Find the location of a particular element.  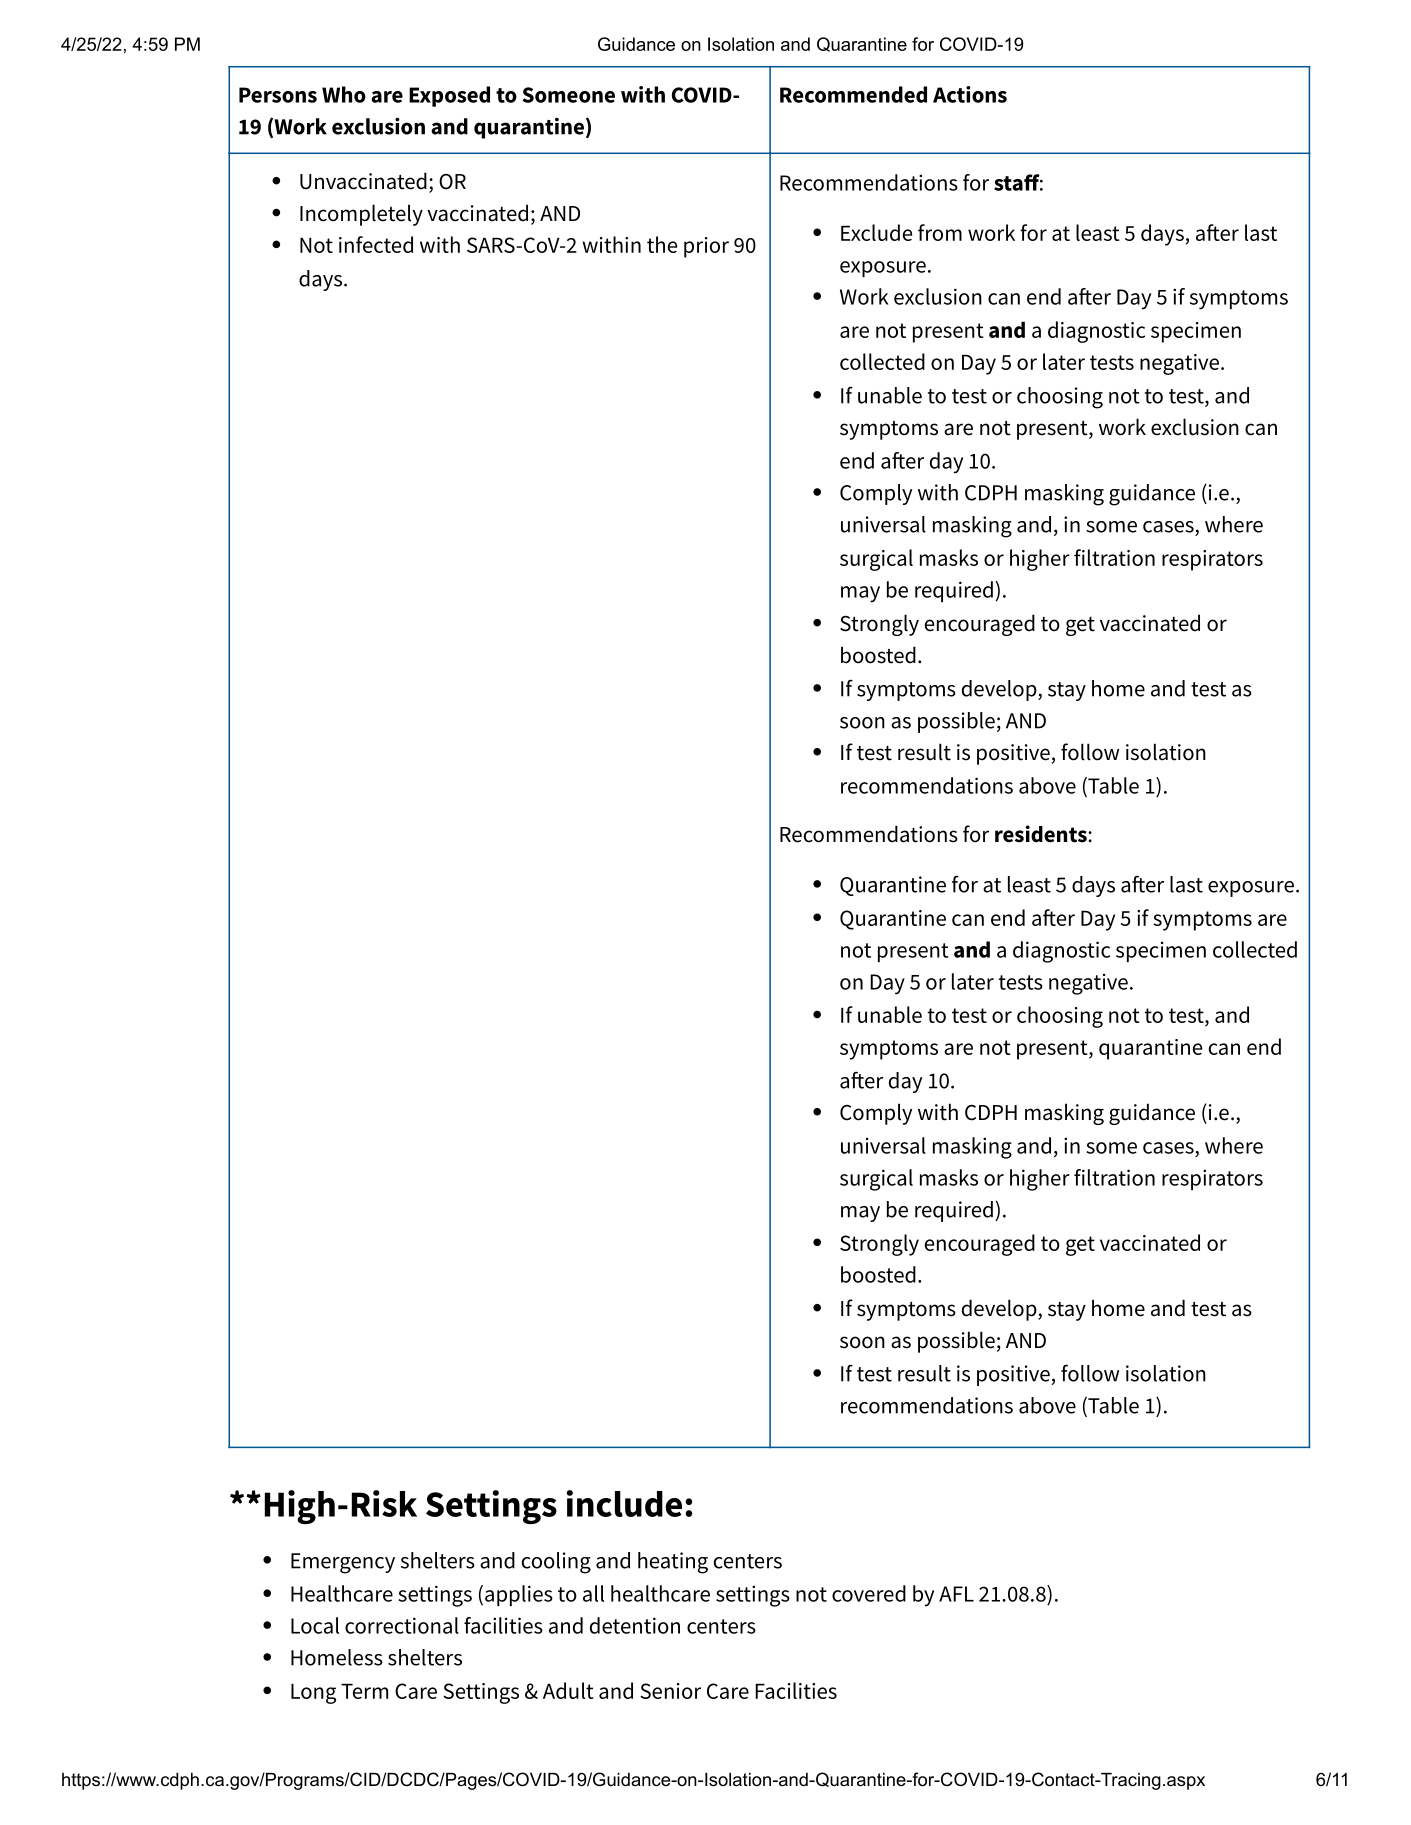

from is located at coordinates (940, 232).
